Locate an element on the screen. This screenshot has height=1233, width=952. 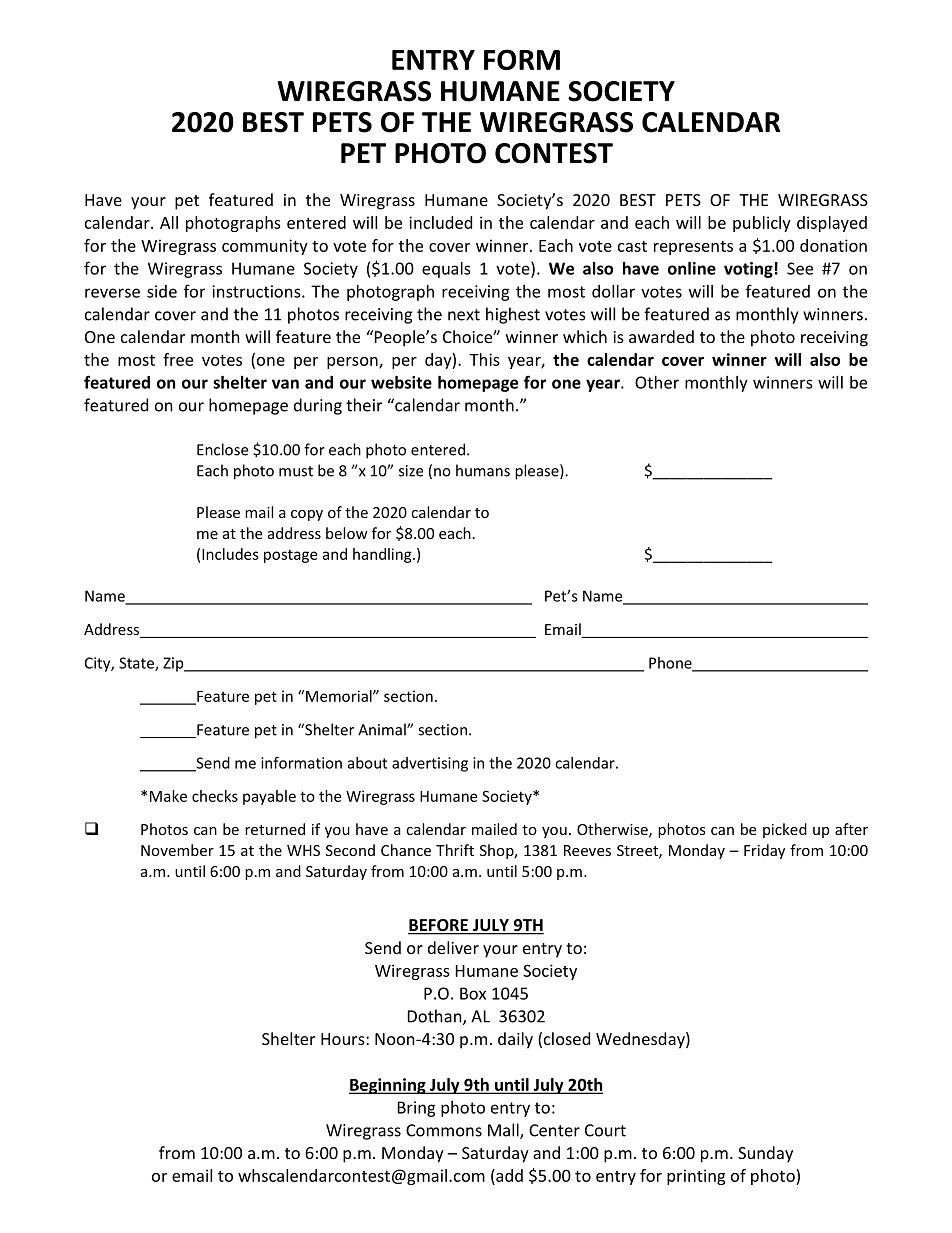
equals is located at coordinates (446, 270).
